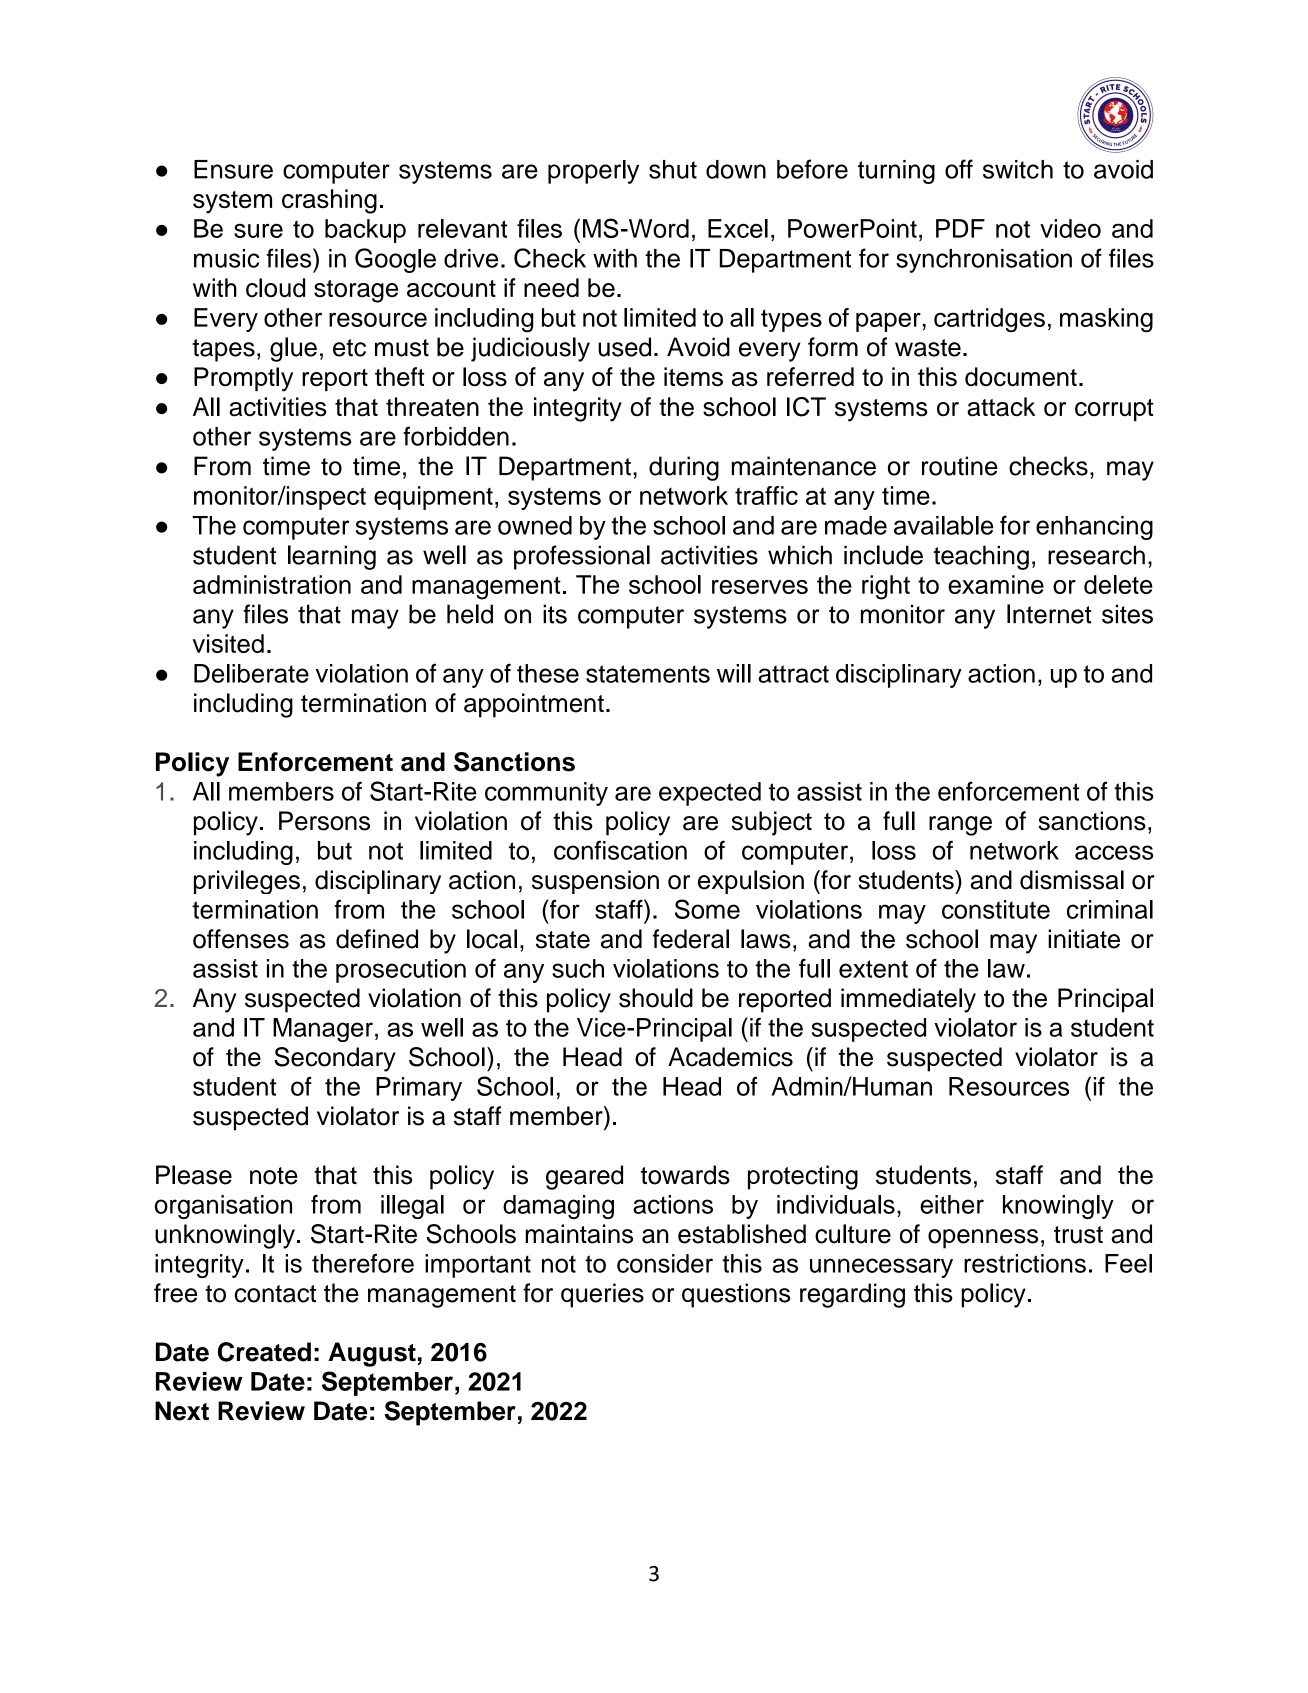  Describe the element at coordinates (710, 794) in the document. I see `expected` at that location.
